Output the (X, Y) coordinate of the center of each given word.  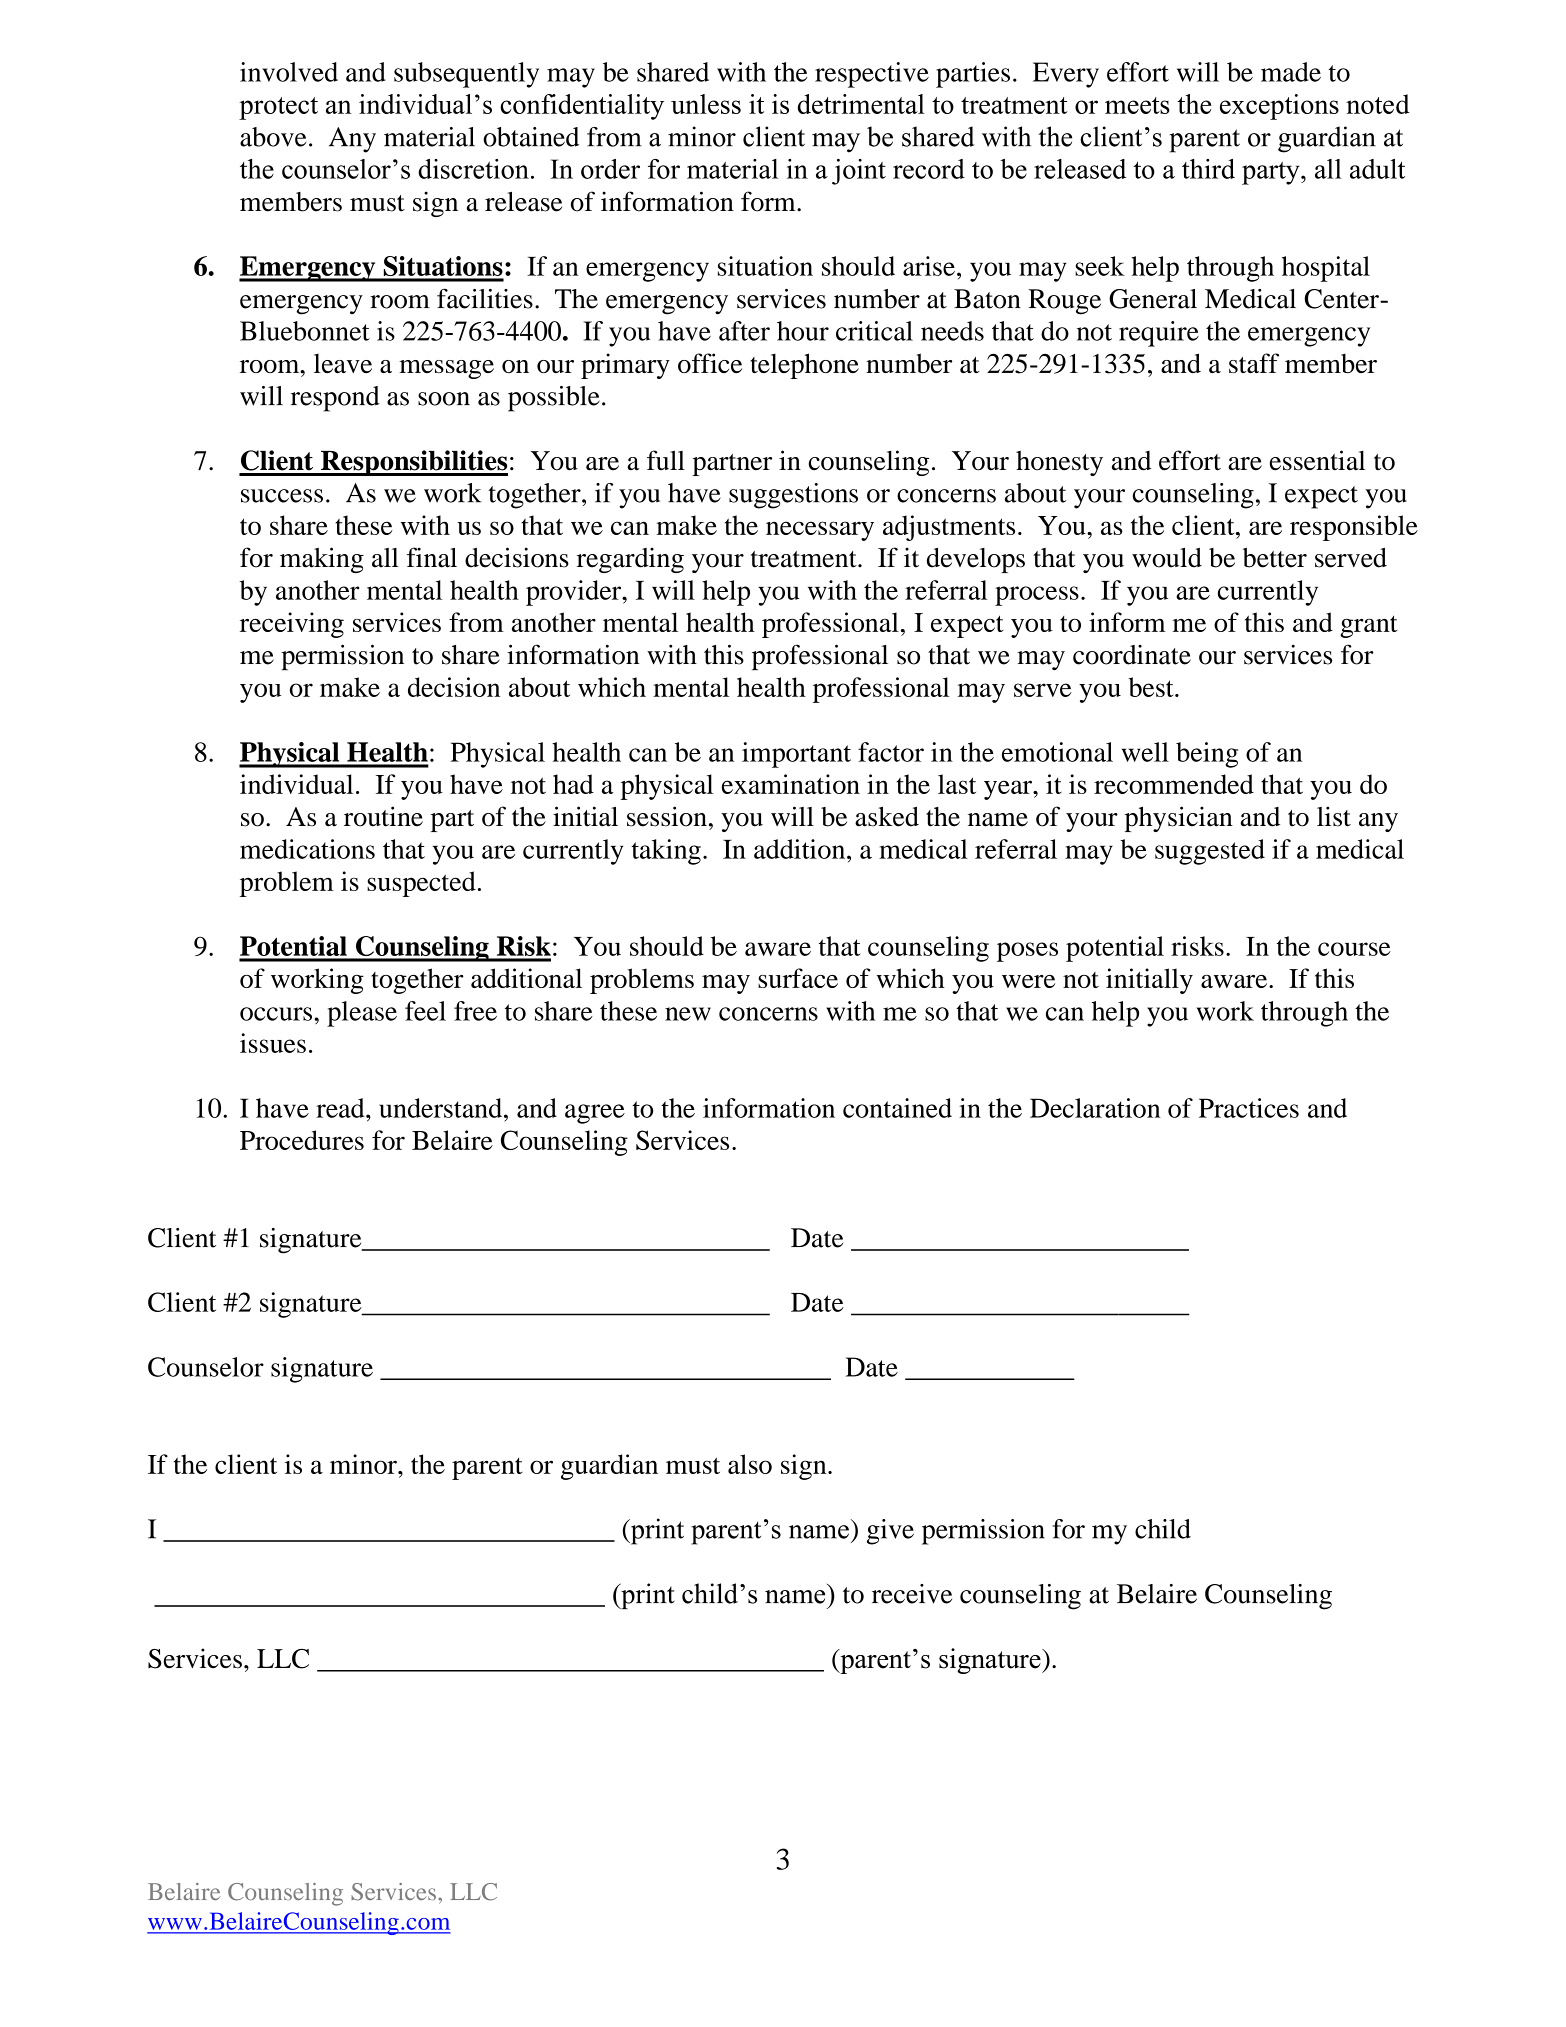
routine (383, 816)
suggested (1210, 852)
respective (872, 75)
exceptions (1279, 107)
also (750, 1464)
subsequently (466, 75)
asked (887, 816)
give (890, 1532)
